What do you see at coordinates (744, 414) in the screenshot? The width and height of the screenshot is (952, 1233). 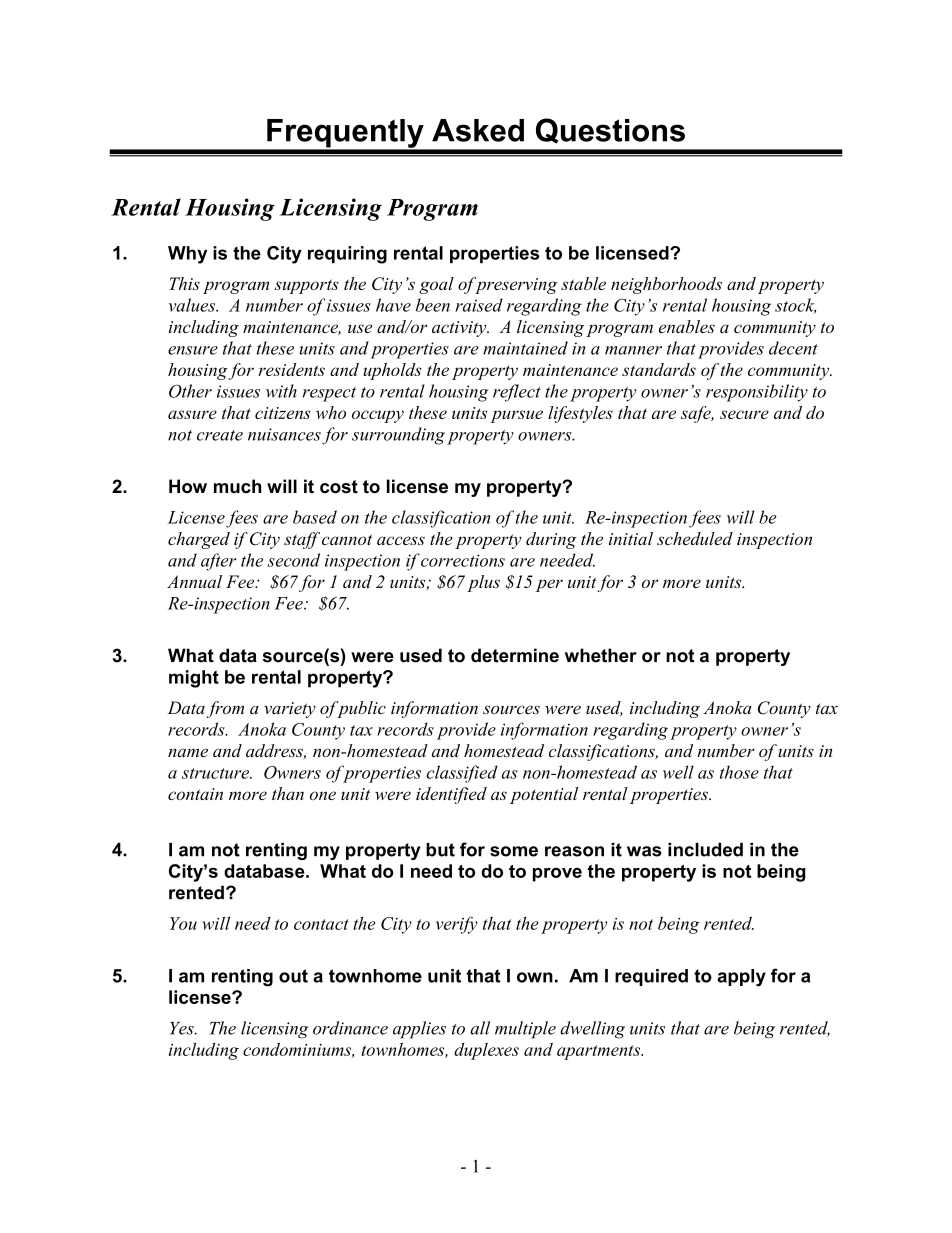 I see `secure` at bounding box center [744, 414].
